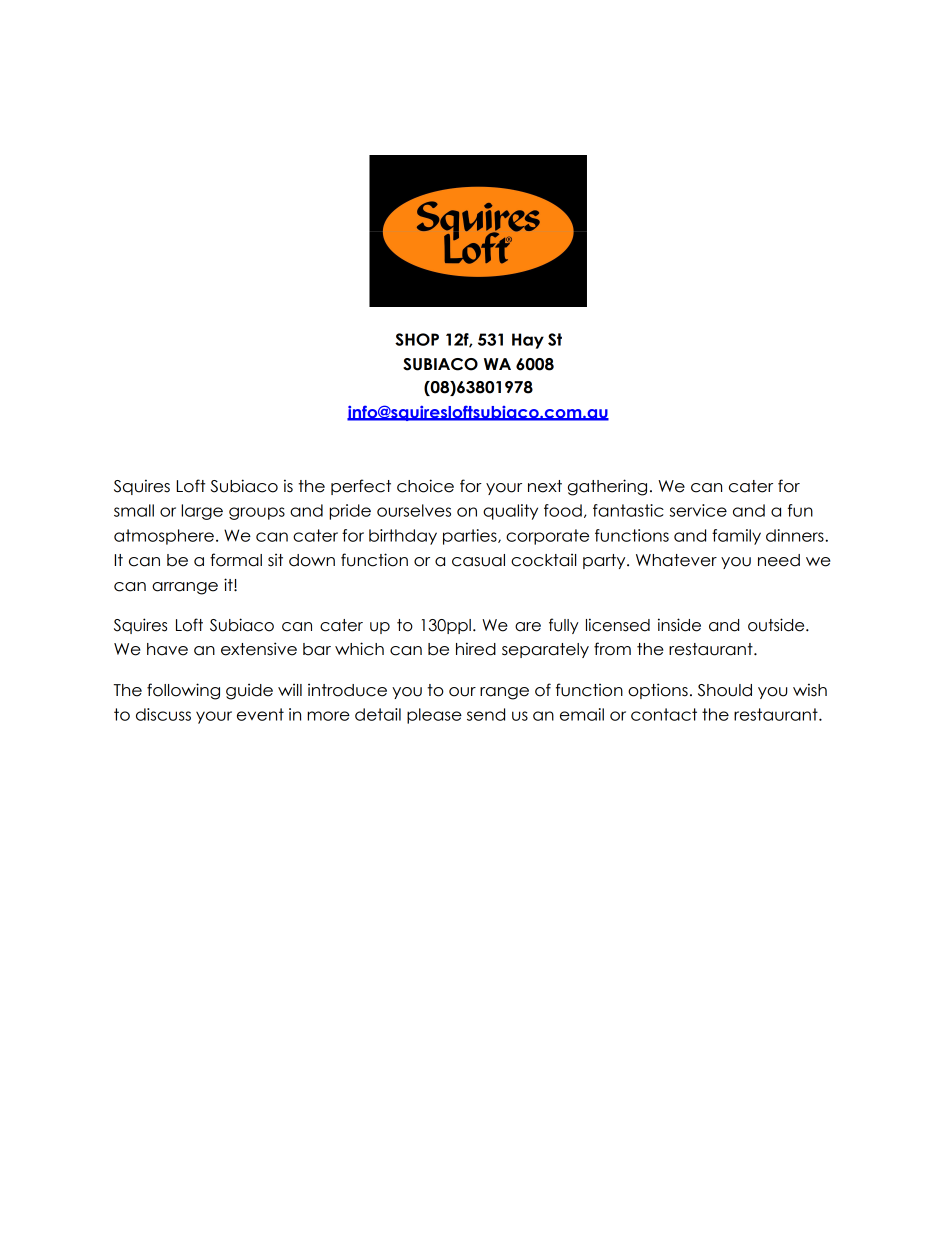 The width and height of the screenshot is (952, 1233). Describe the element at coordinates (736, 537) in the screenshot. I see `family` at that location.
